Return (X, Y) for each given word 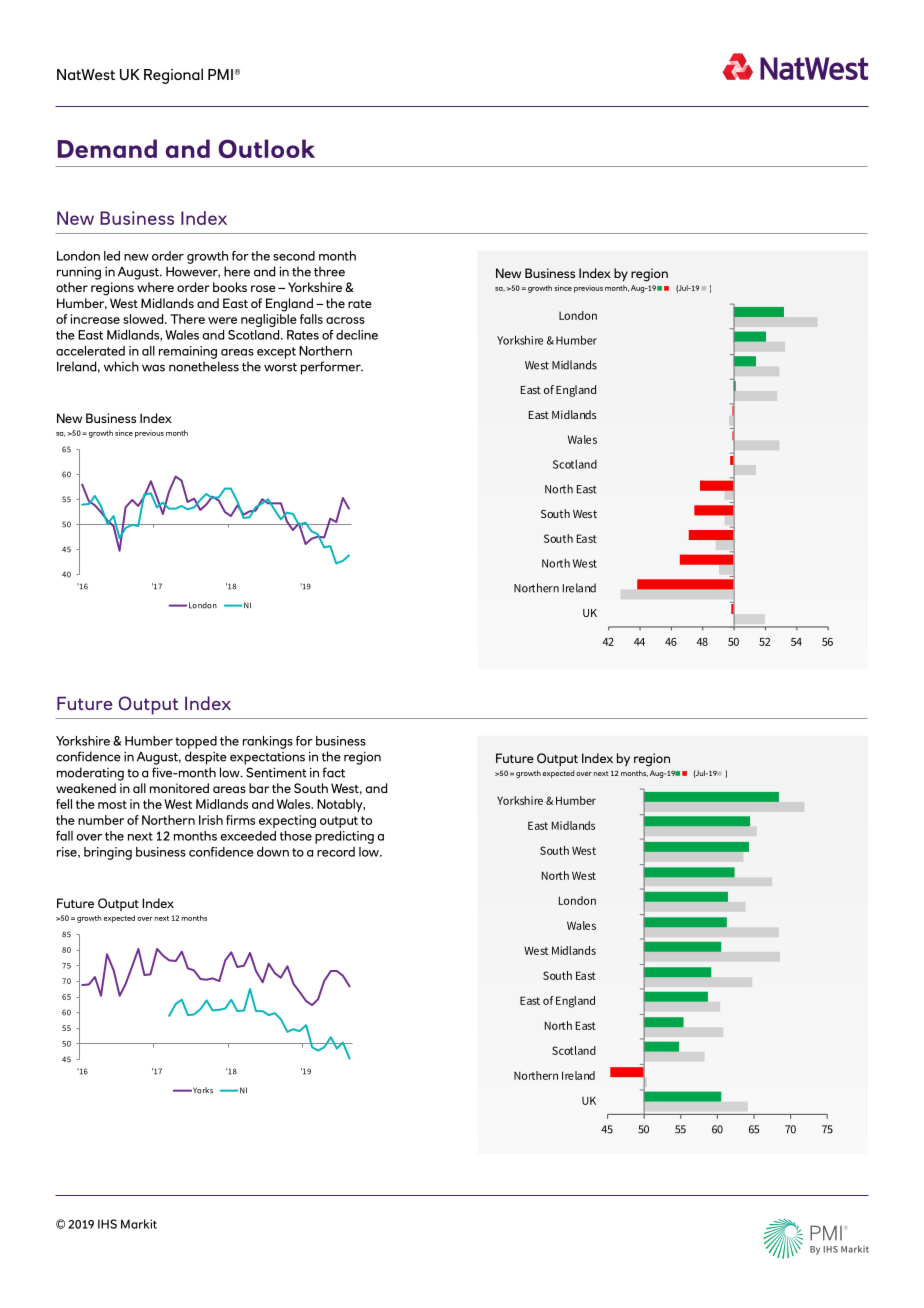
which (121, 366)
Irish (211, 820)
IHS (107, 1224)
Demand (107, 148)
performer (332, 368)
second (294, 256)
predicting (344, 837)
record (336, 852)
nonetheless (204, 366)
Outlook (266, 148)
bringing (108, 853)
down (273, 852)
